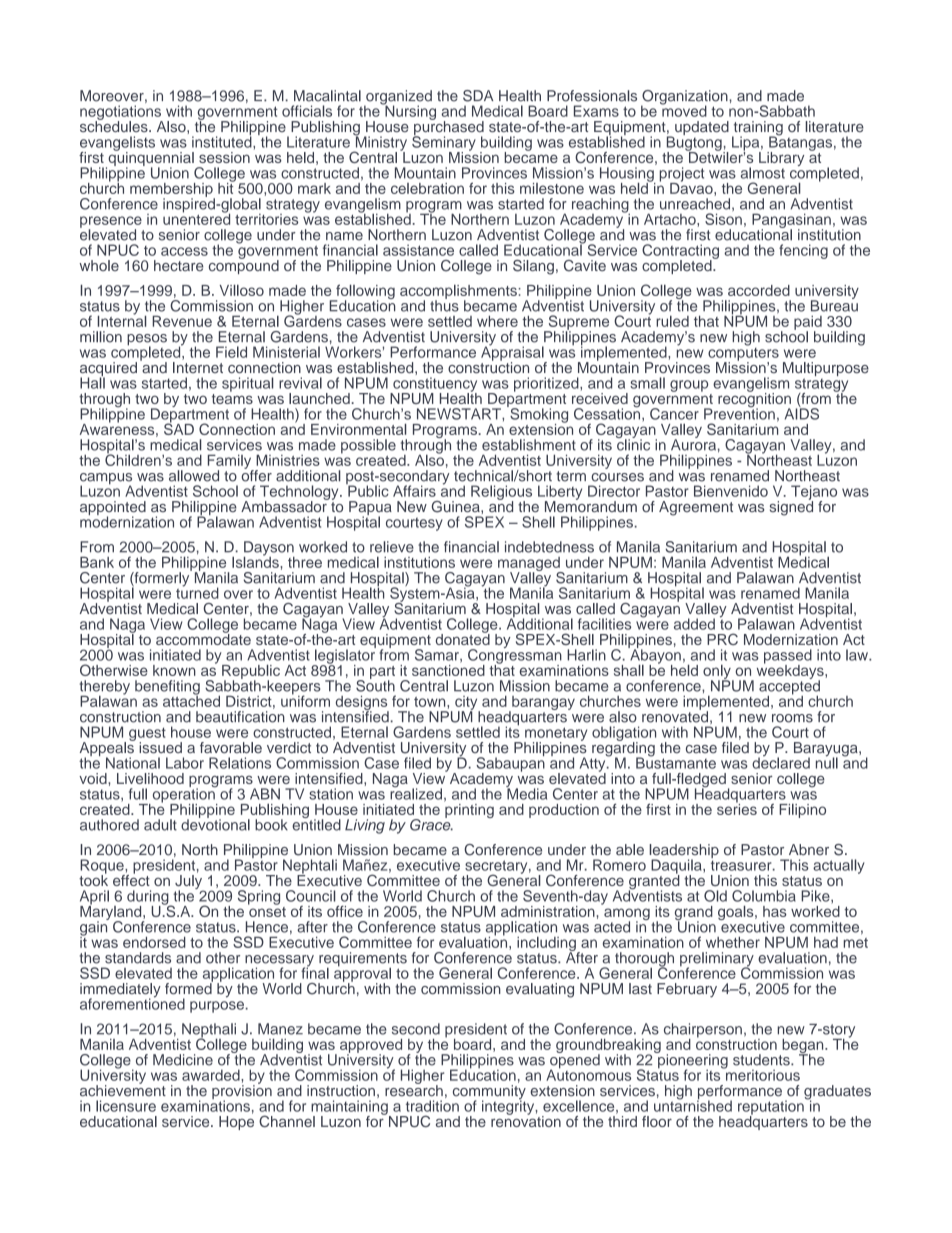 Image resolution: width=952 pixels, height=1233 pixels. I want to click on reputation, so click(772, 1107).
